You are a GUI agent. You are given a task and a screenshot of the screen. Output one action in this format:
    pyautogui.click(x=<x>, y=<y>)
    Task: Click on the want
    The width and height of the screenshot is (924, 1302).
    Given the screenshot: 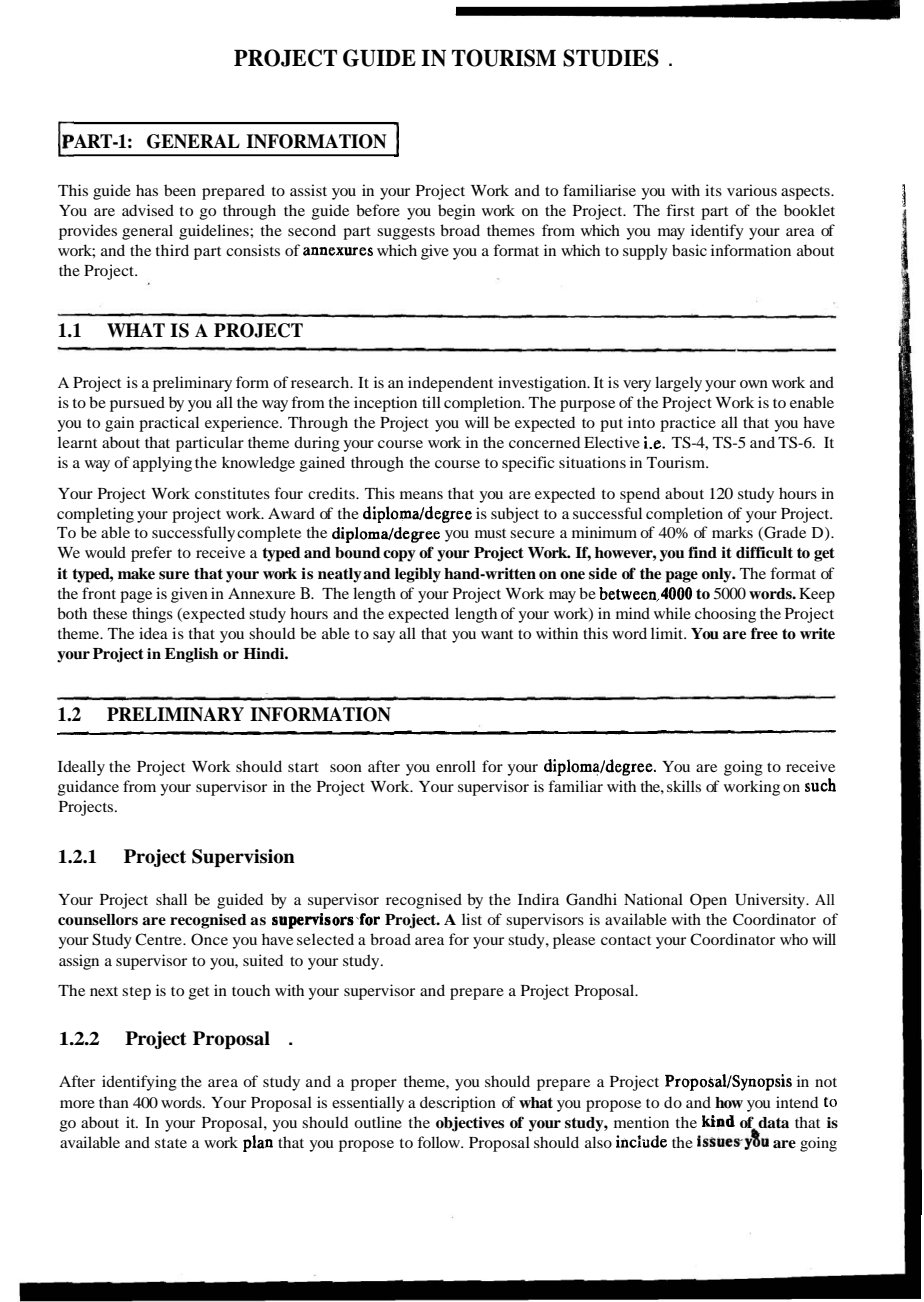 What is the action you would take?
    pyautogui.click(x=497, y=634)
